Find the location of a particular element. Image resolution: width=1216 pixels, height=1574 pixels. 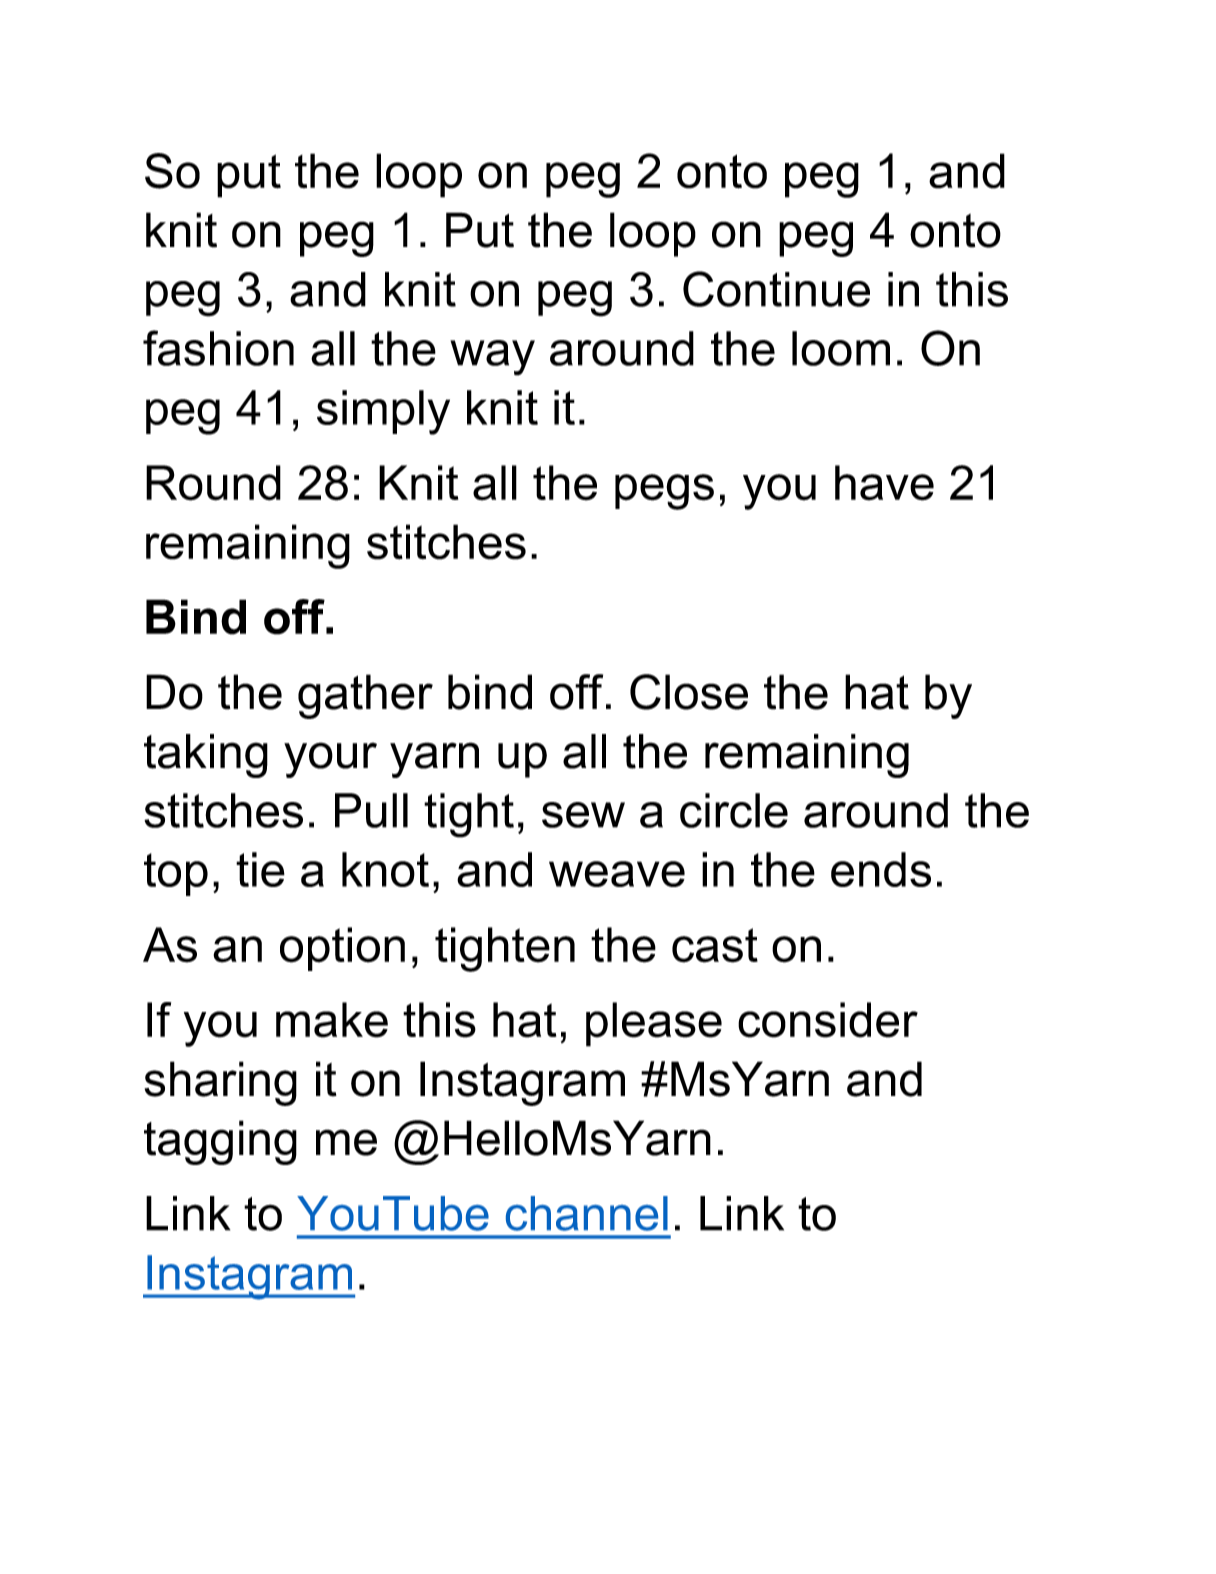

tie is located at coordinates (260, 869).
